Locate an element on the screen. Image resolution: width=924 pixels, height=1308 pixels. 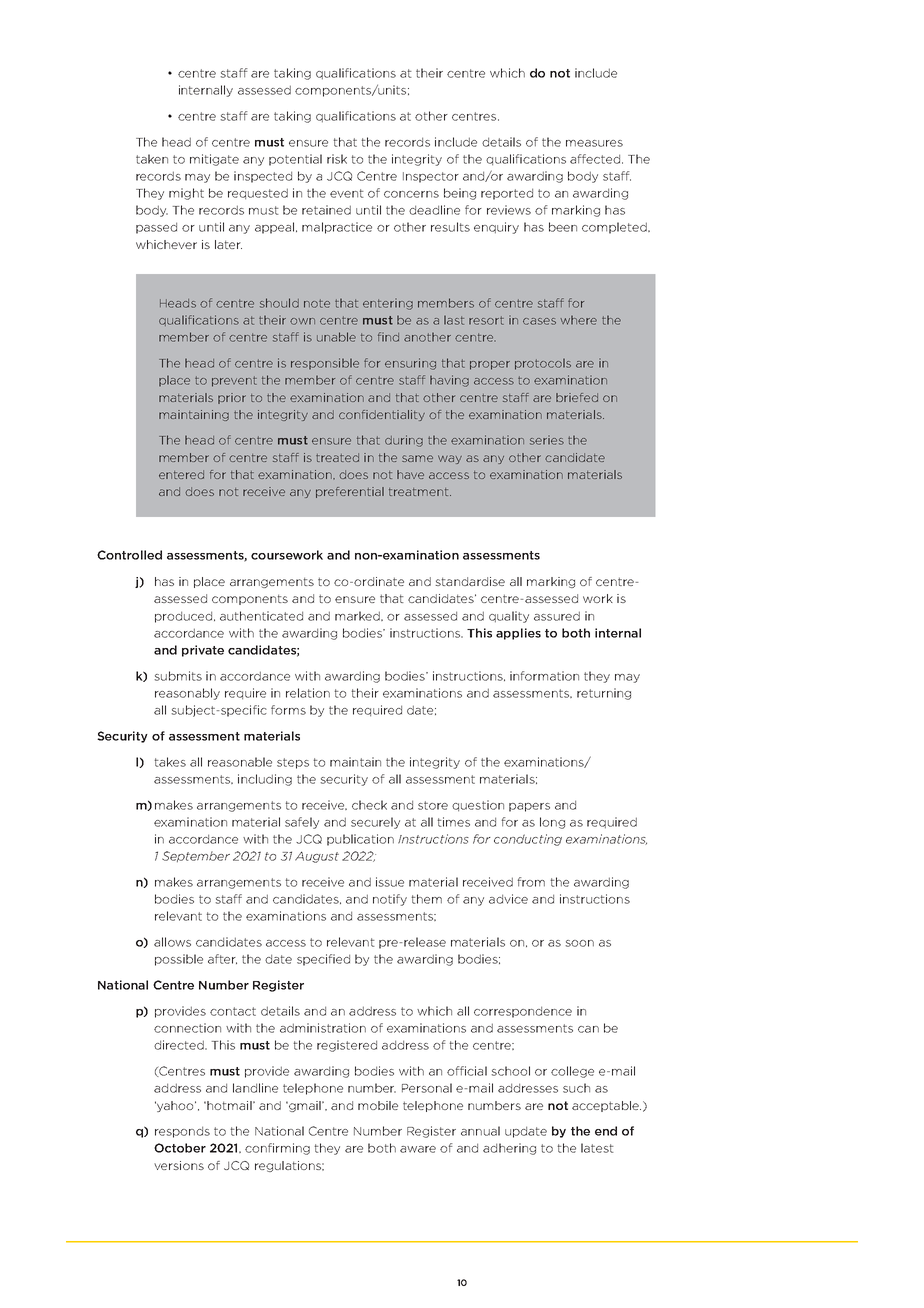
information is located at coordinates (544, 676).
